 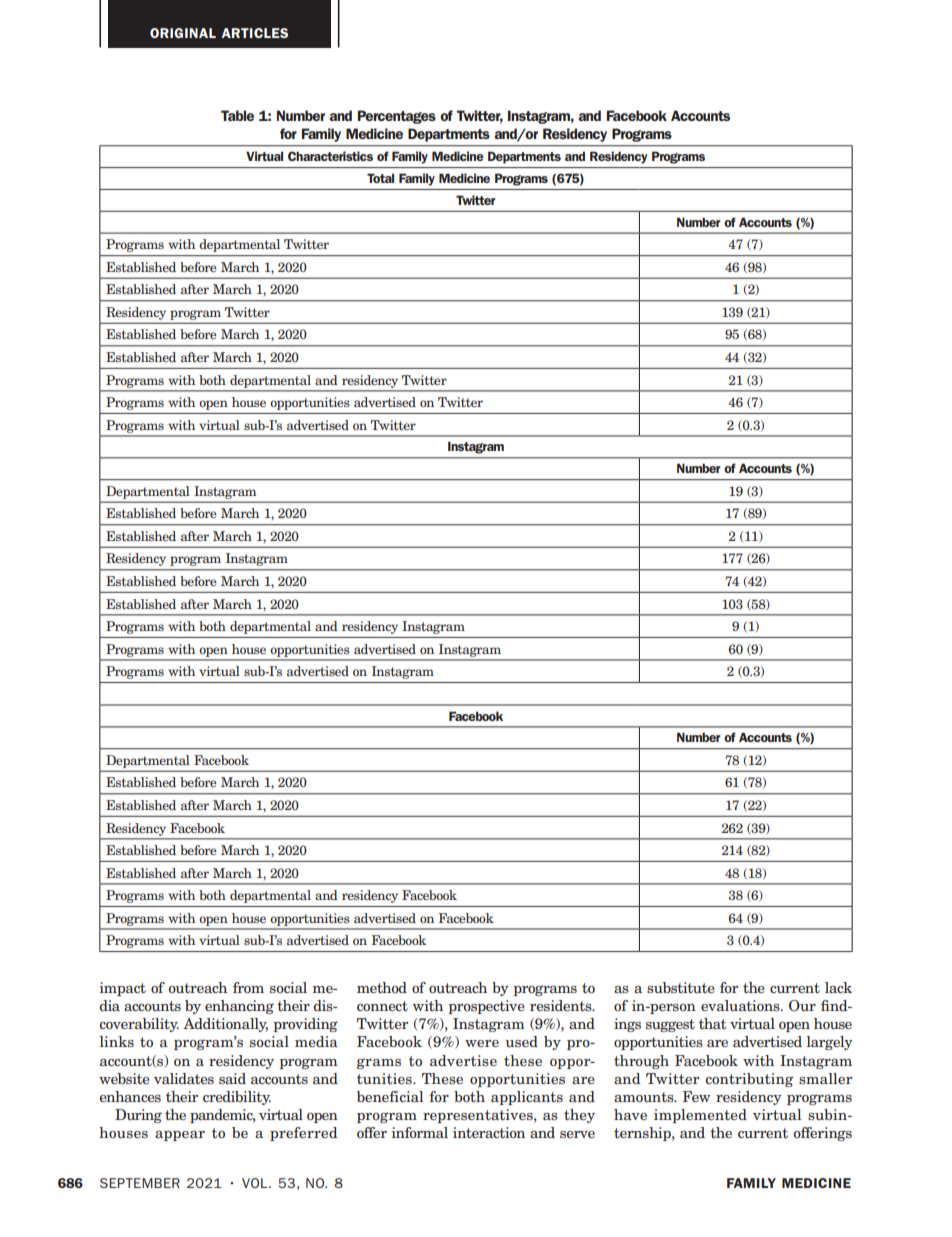 I want to click on Total, so click(x=380, y=178).
